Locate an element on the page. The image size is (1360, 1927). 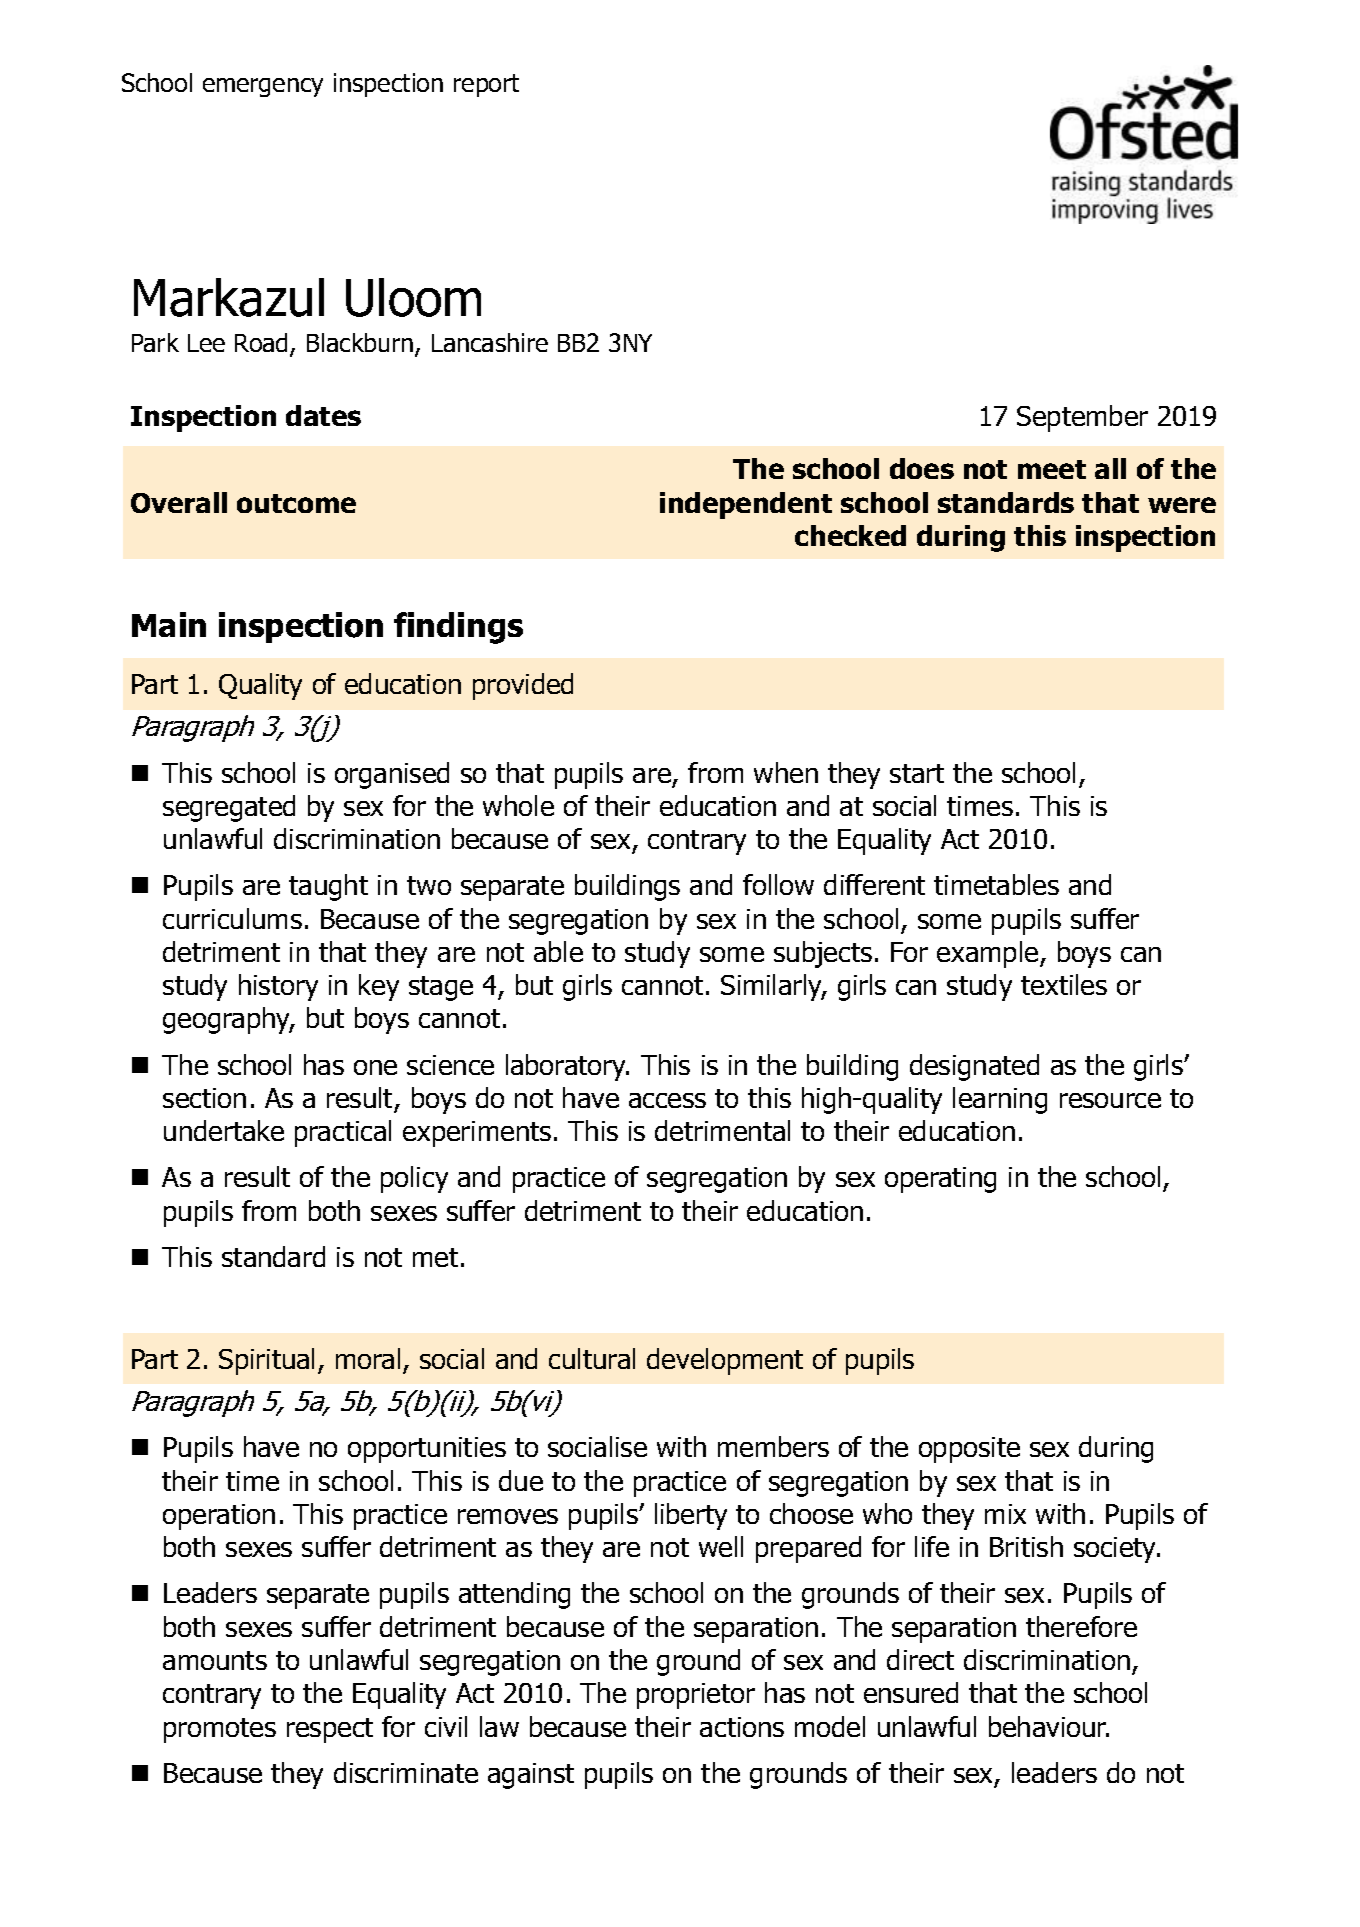
emergency is located at coordinates (263, 87).
